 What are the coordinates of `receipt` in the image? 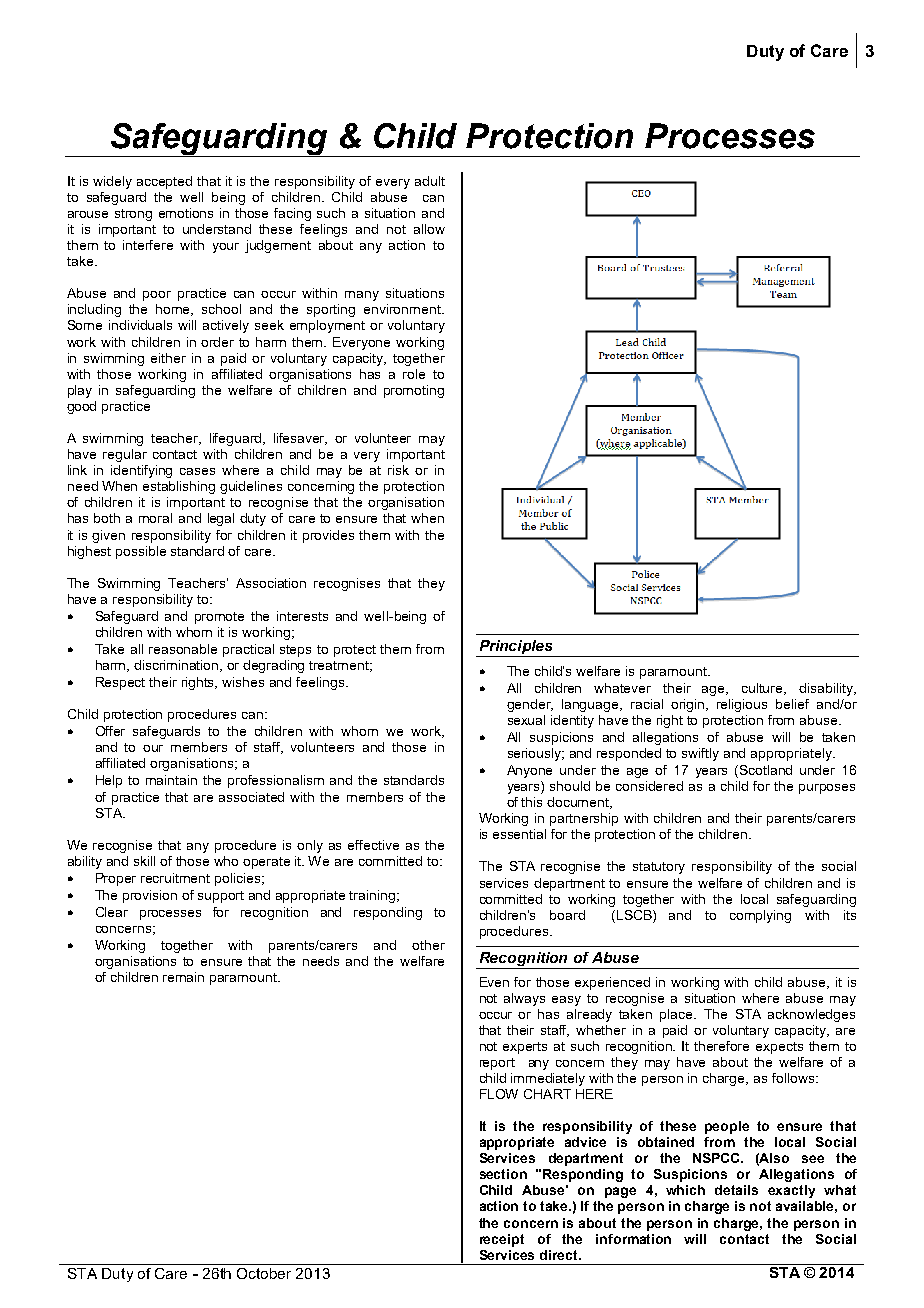 It's located at (502, 1240).
